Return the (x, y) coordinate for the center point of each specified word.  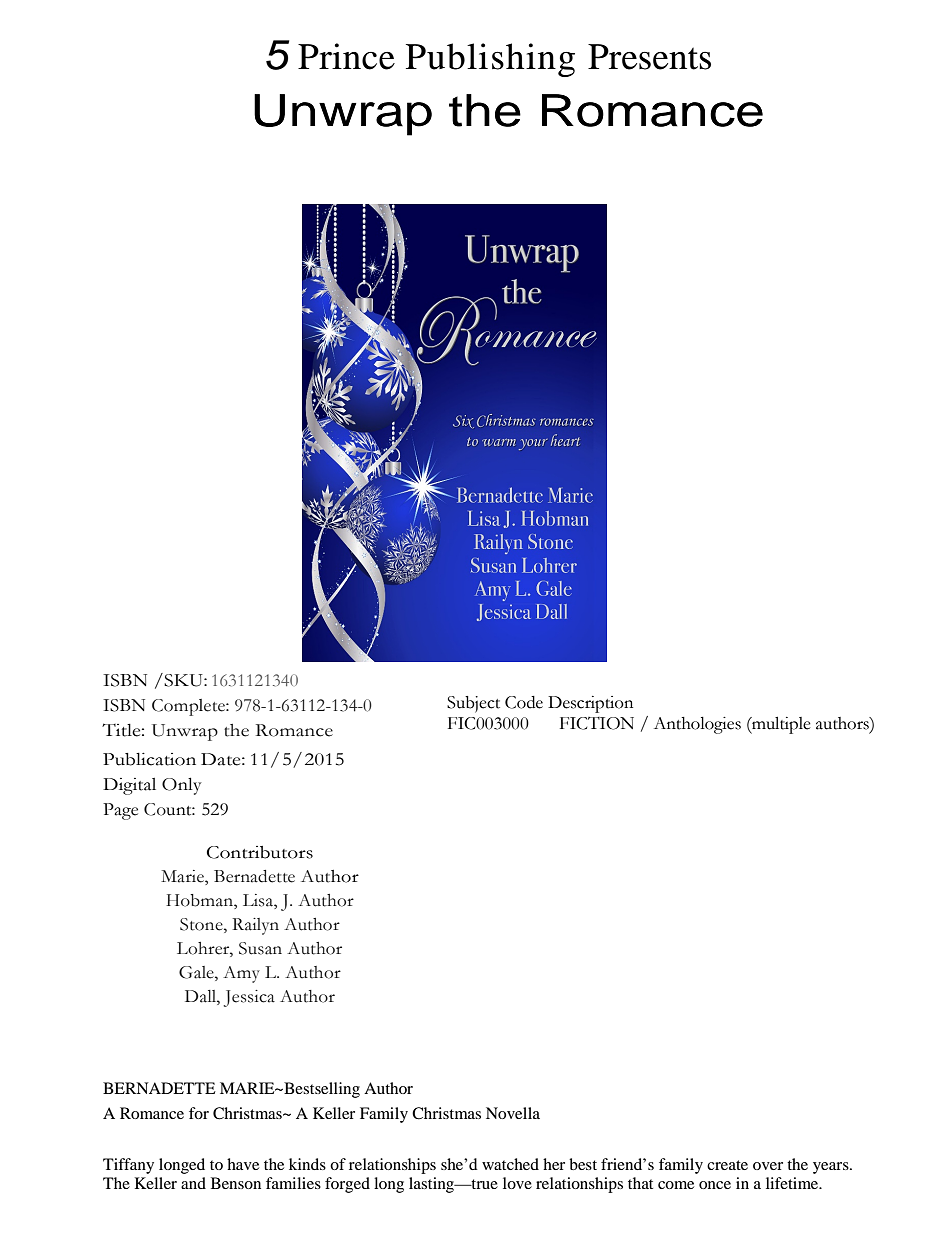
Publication (149, 759)
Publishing (490, 60)
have (243, 1164)
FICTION (597, 723)
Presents (649, 57)
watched (510, 1164)
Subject (473, 704)
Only (182, 786)
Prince (346, 56)
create (727, 1165)
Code (524, 702)
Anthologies (697, 725)
